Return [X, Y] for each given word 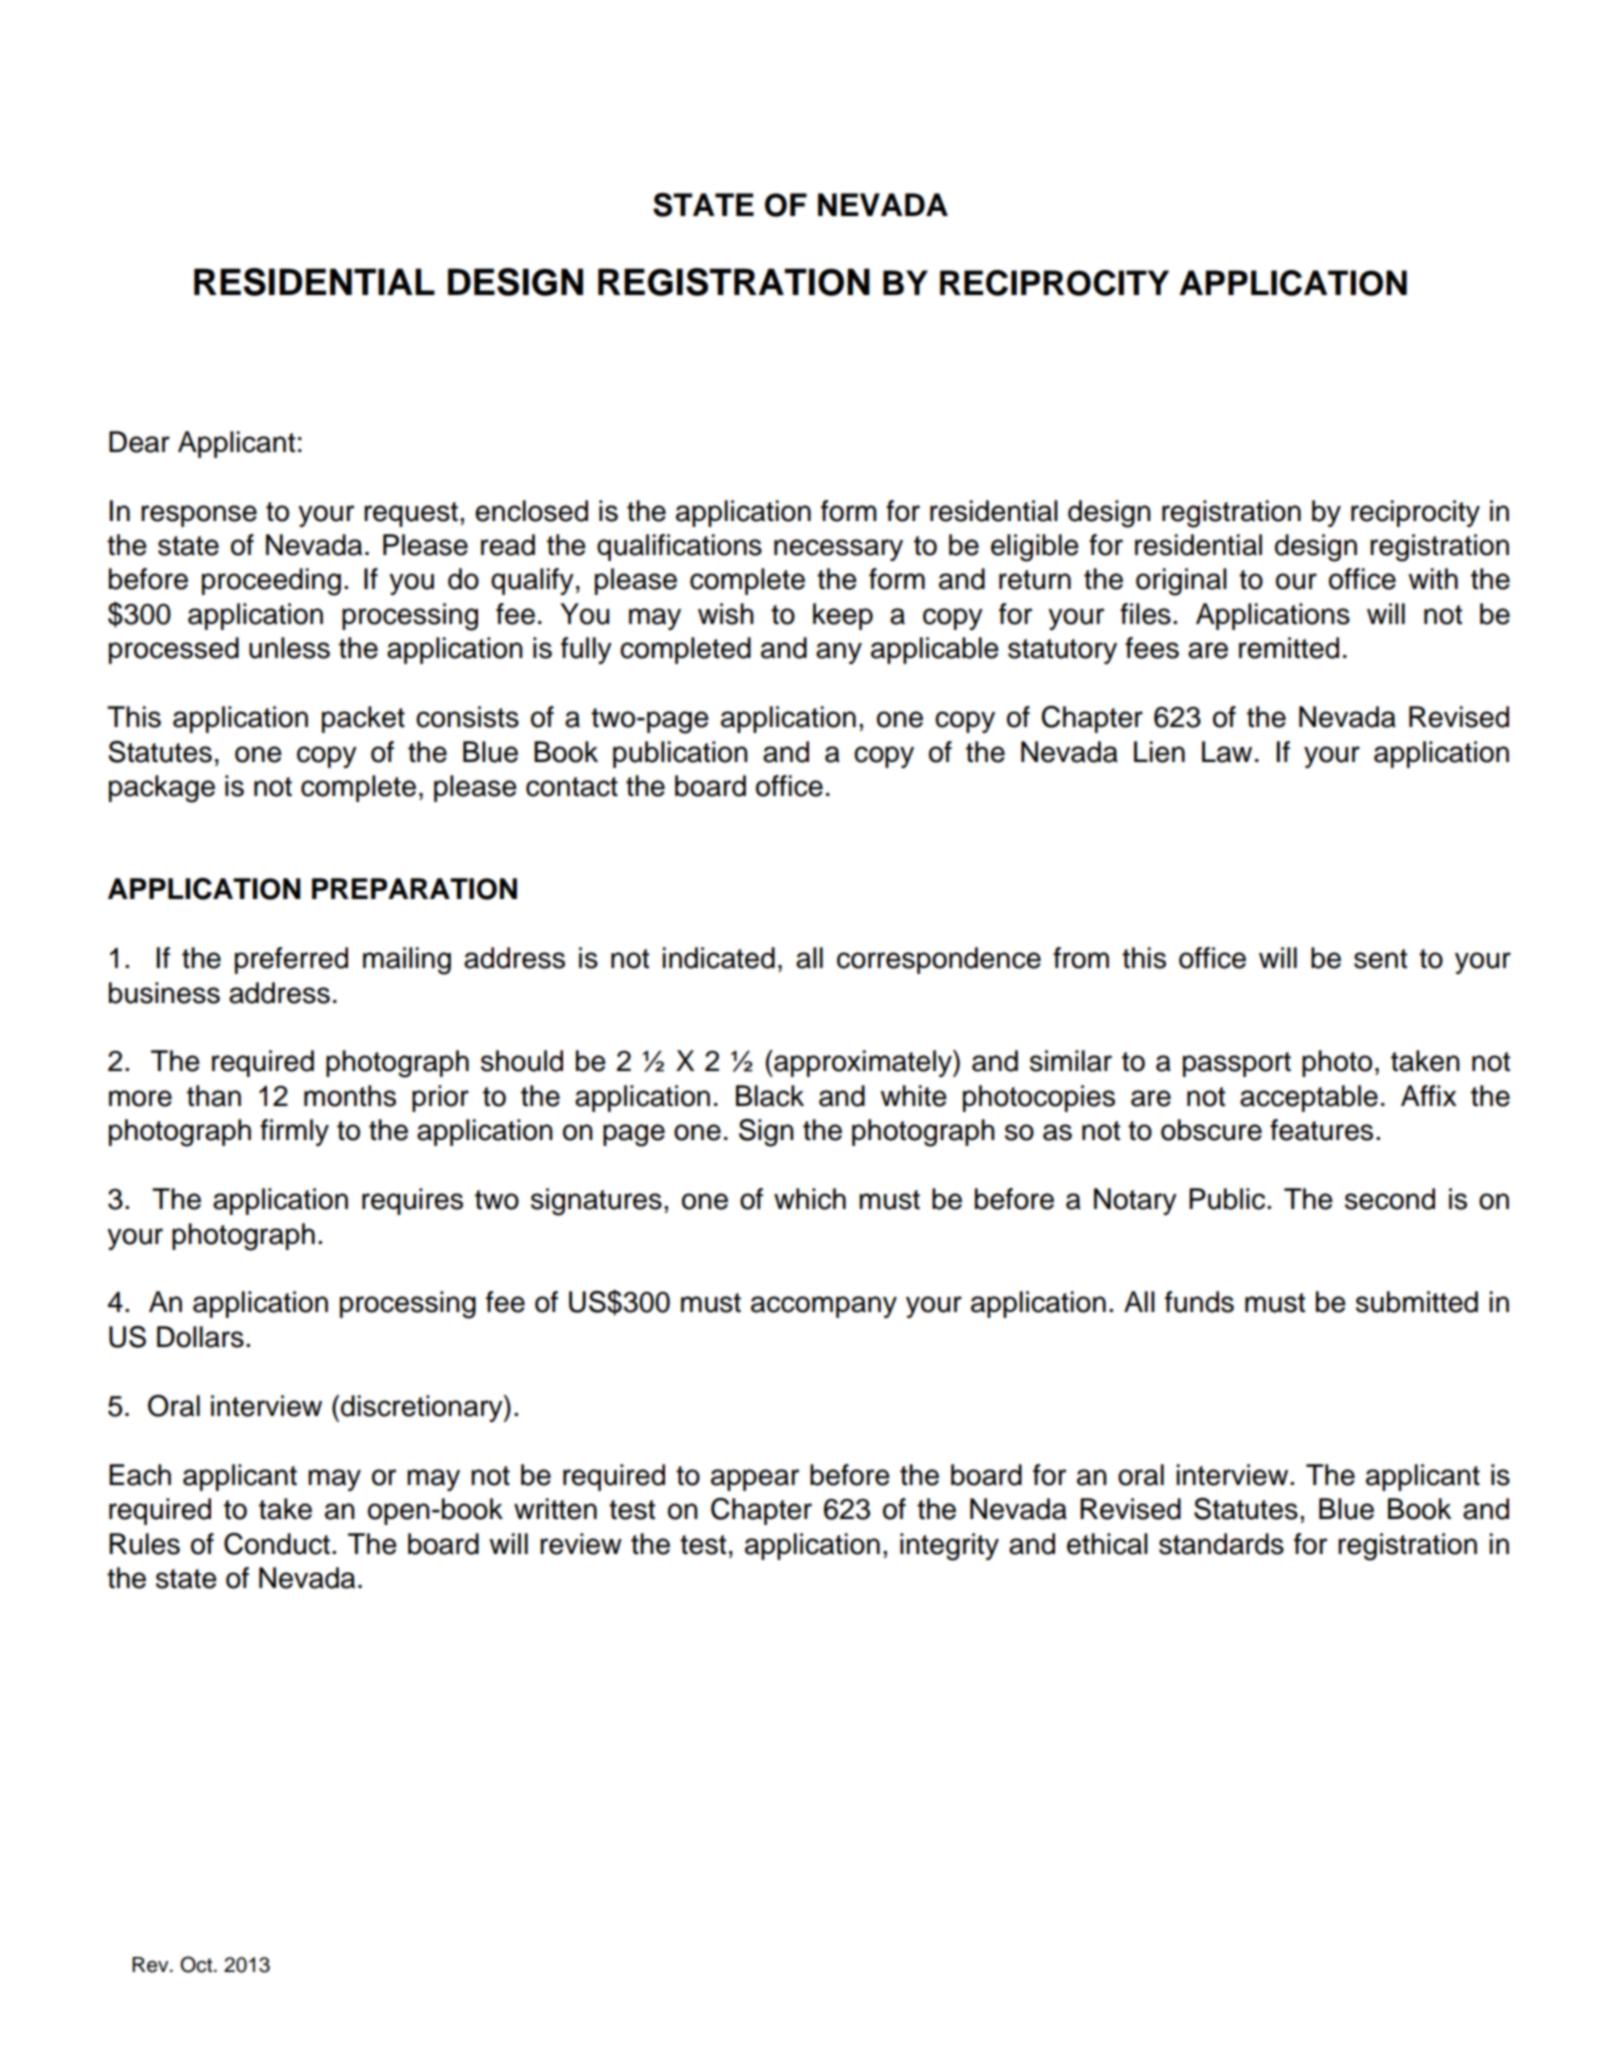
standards [1221, 1544]
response [199, 516]
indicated [718, 958]
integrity [949, 1547]
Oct [197, 1964]
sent [1380, 959]
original [1181, 582]
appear [755, 1480]
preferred [291, 960]
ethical [1107, 1544]
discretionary [423, 1408]
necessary [838, 550]
